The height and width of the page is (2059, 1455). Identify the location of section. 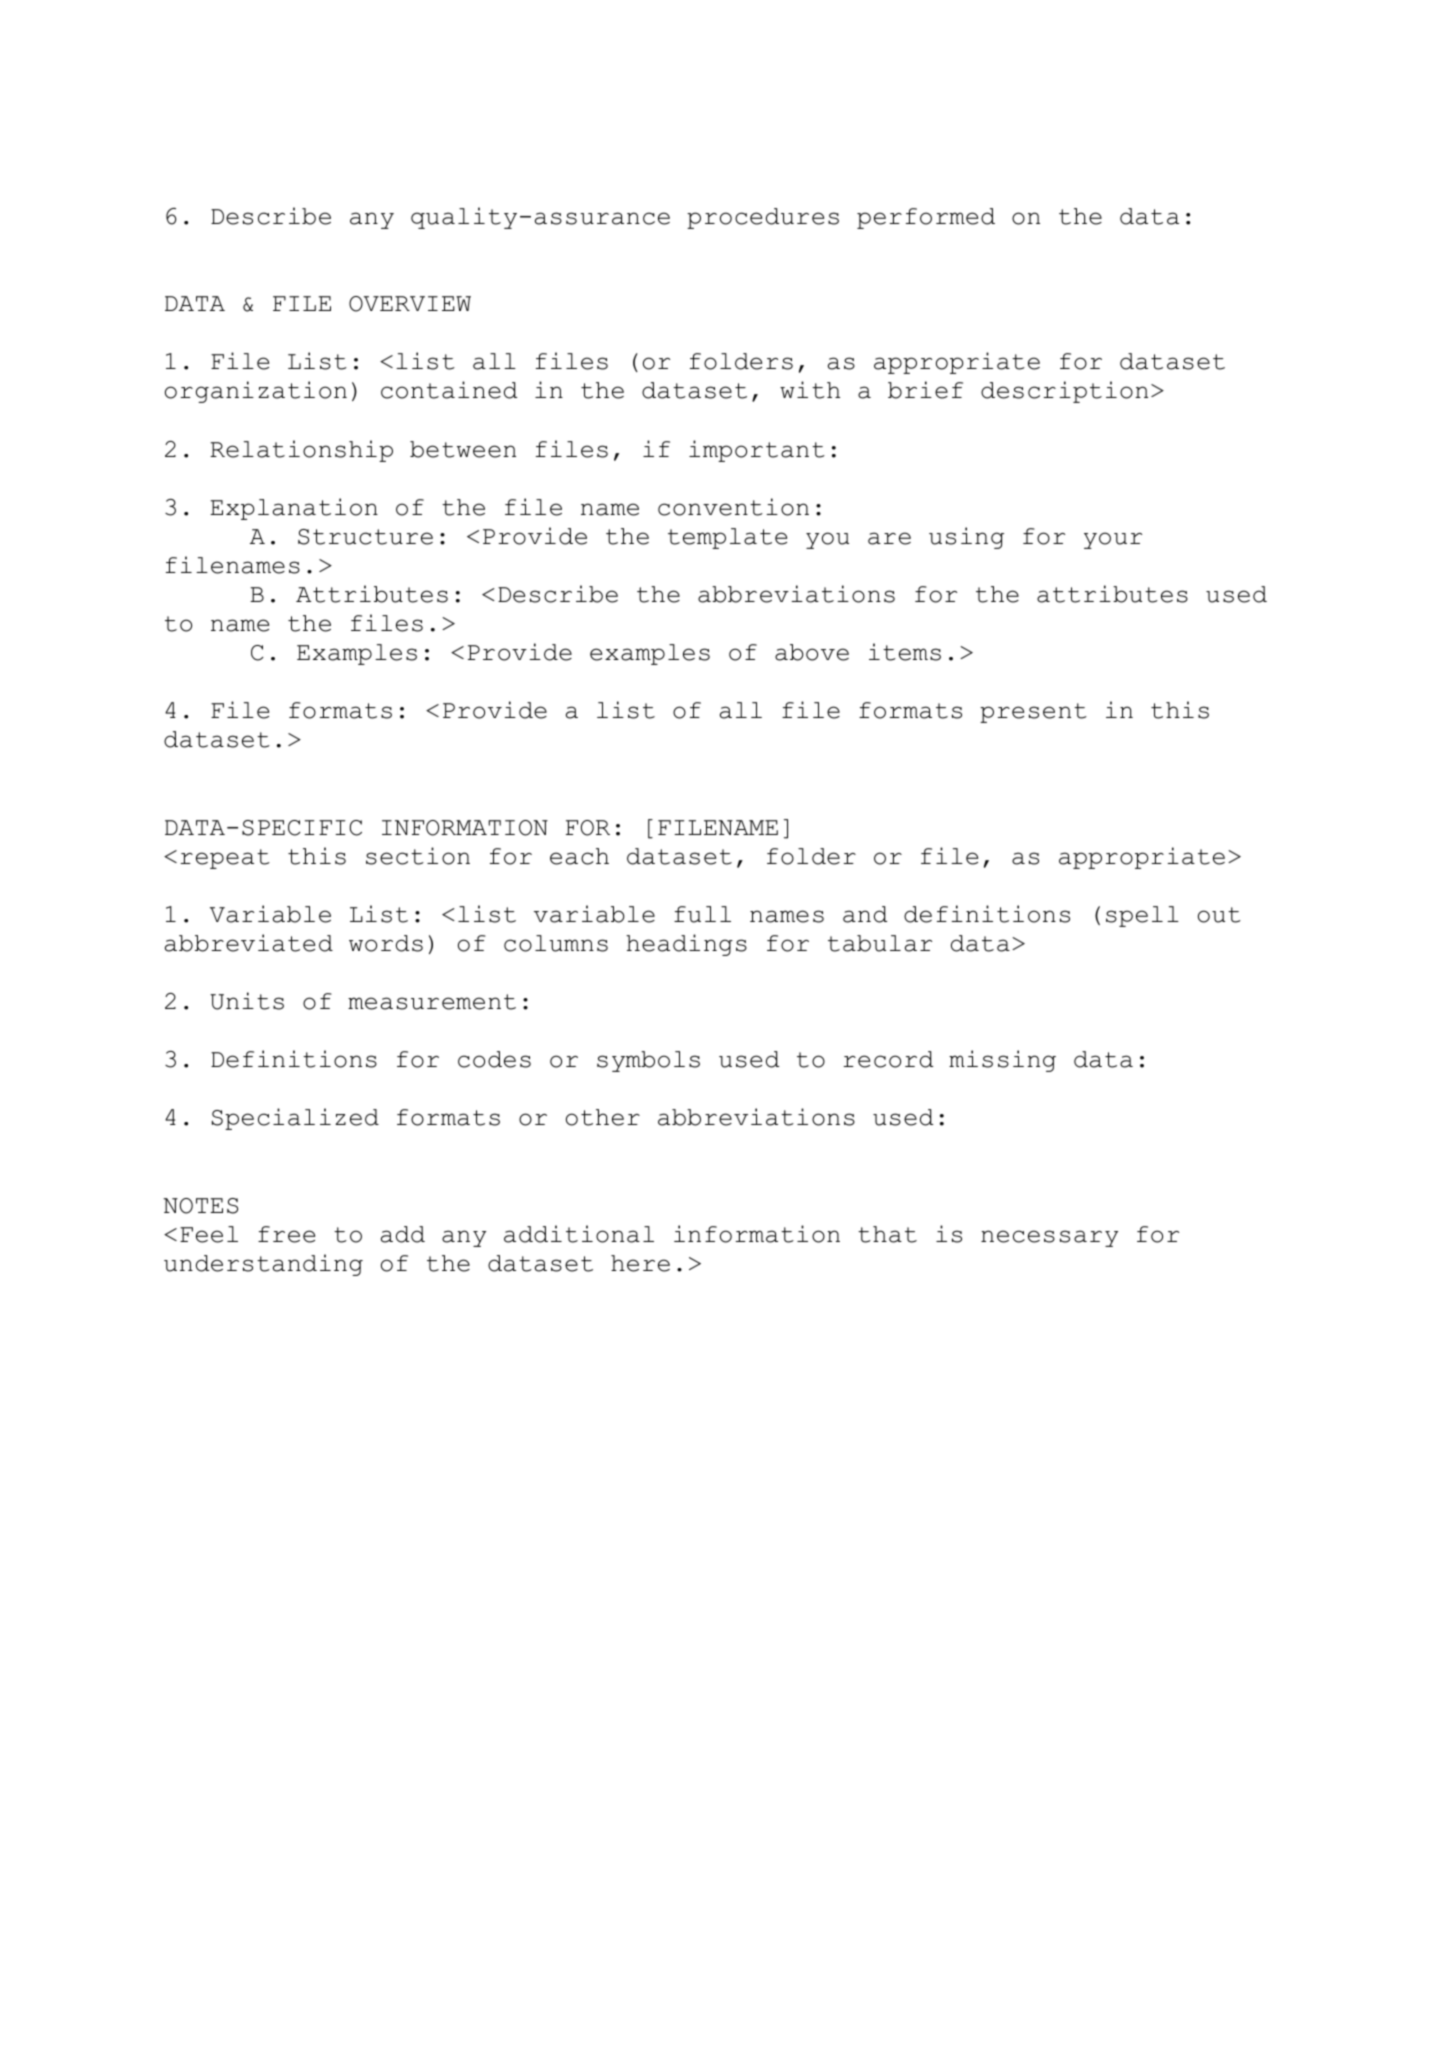
(418, 856).
